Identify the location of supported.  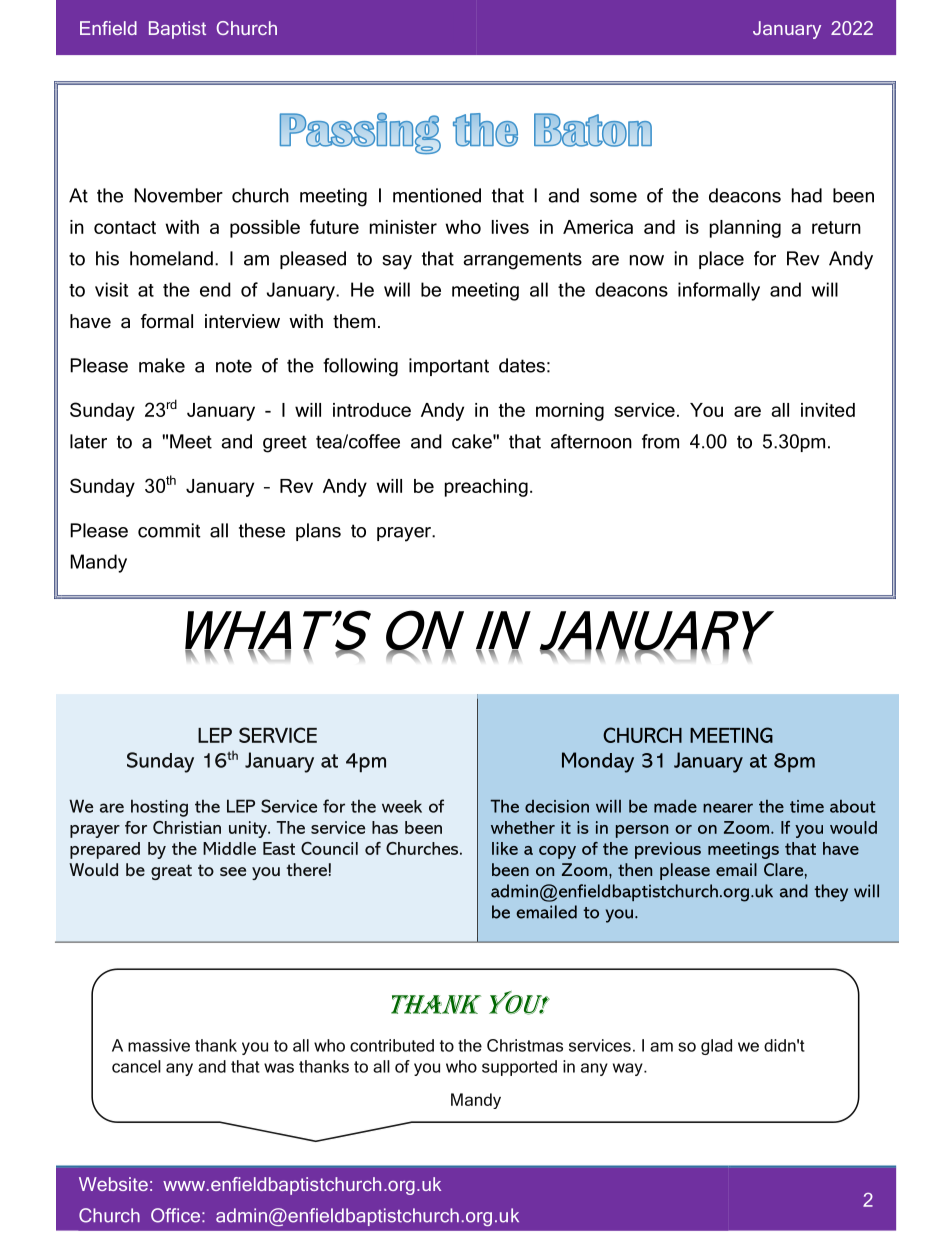
(519, 1068).
